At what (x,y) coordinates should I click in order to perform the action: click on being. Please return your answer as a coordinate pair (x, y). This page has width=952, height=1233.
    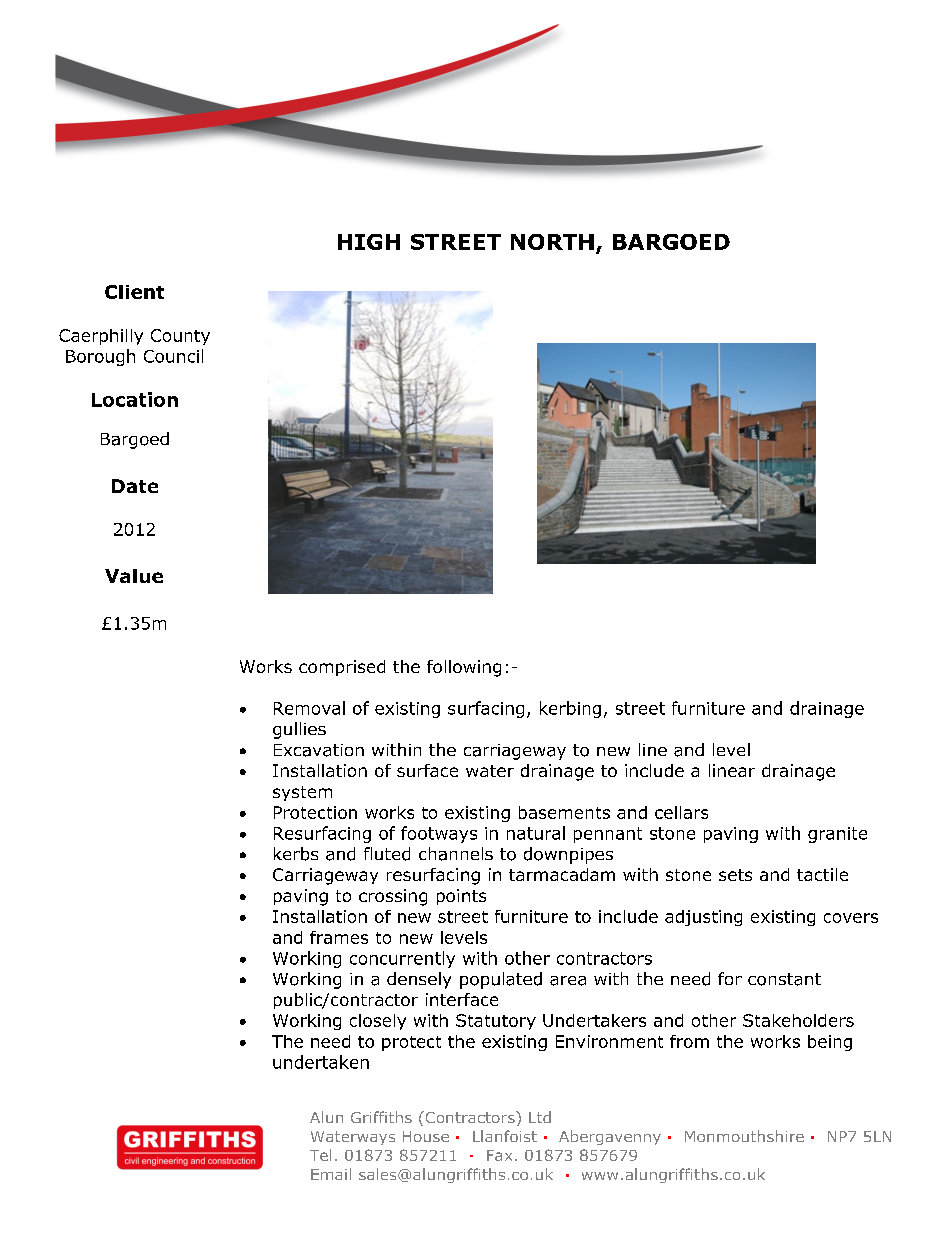
    Looking at the image, I should click on (830, 1043).
